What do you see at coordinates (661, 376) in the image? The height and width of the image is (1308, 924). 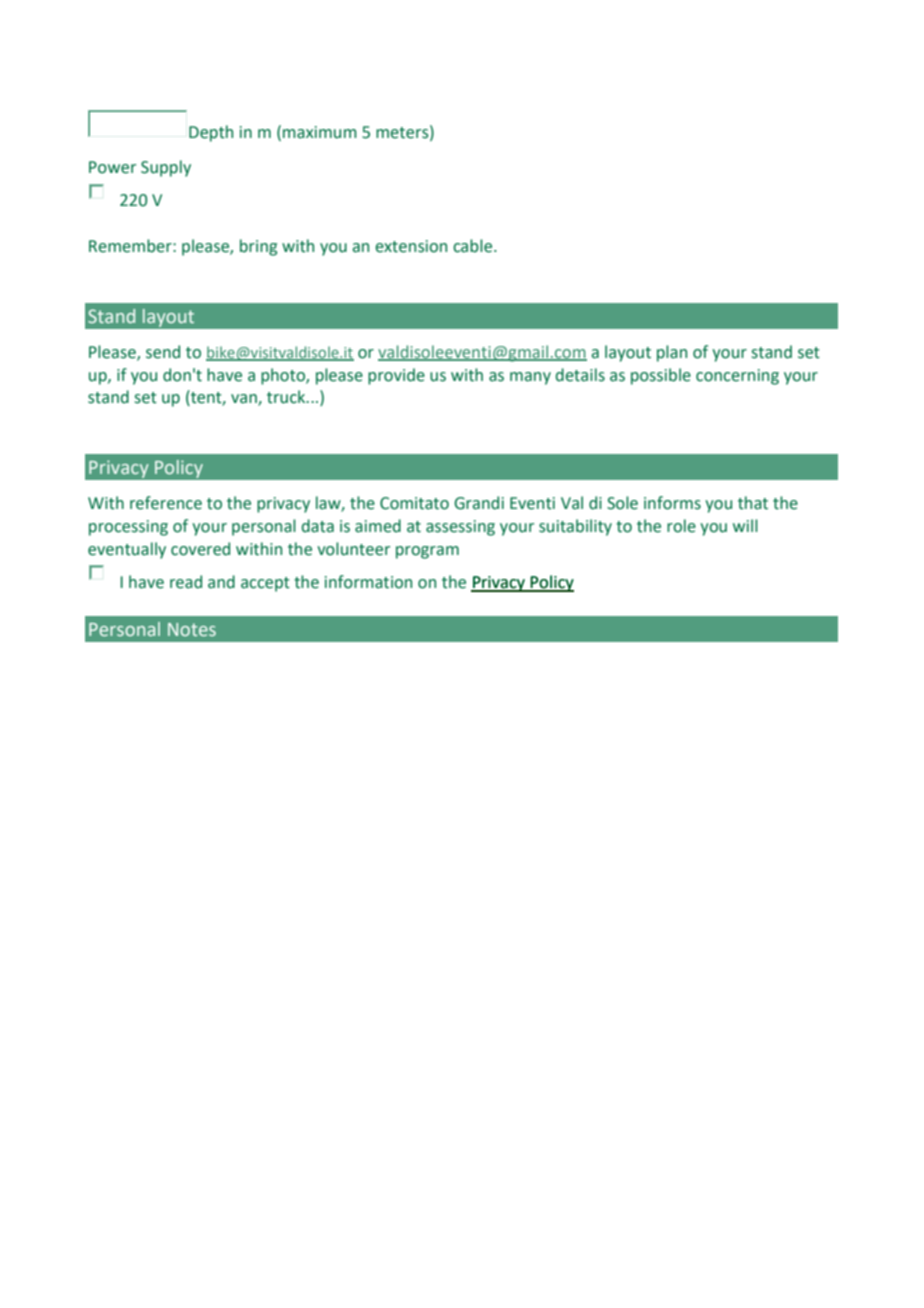 I see `possible` at bounding box center [661, 376].
